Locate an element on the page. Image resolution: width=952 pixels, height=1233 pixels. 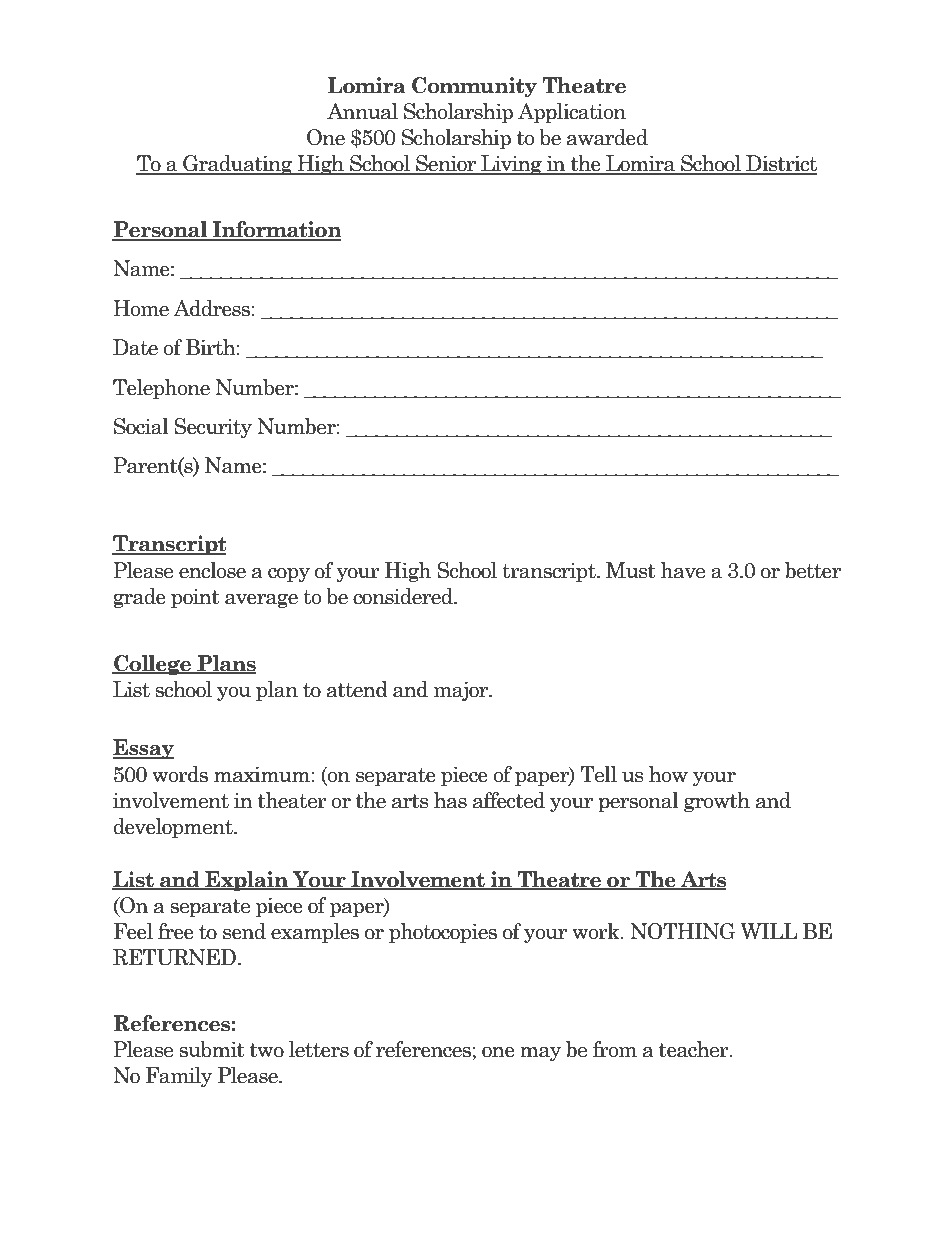
better is located at coordinates (813, 570).
